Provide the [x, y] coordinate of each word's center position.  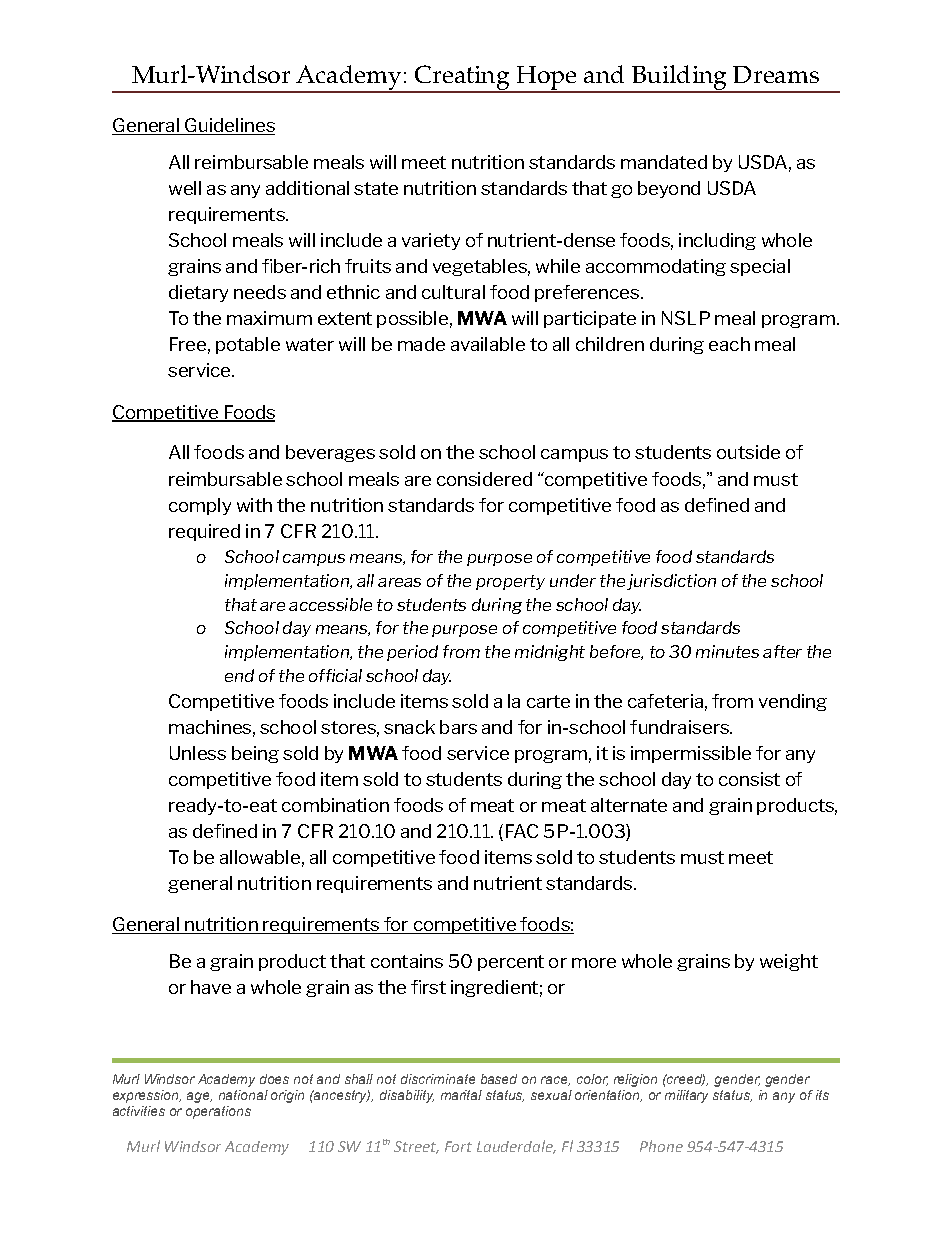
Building [679, 78]
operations [218, 1112]
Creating [462, 78]
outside [748, 452]
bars [458, 727]
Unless [198, 753]
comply [200, 506]
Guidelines [229, 126]
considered [484, 479]
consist [749, 779]
